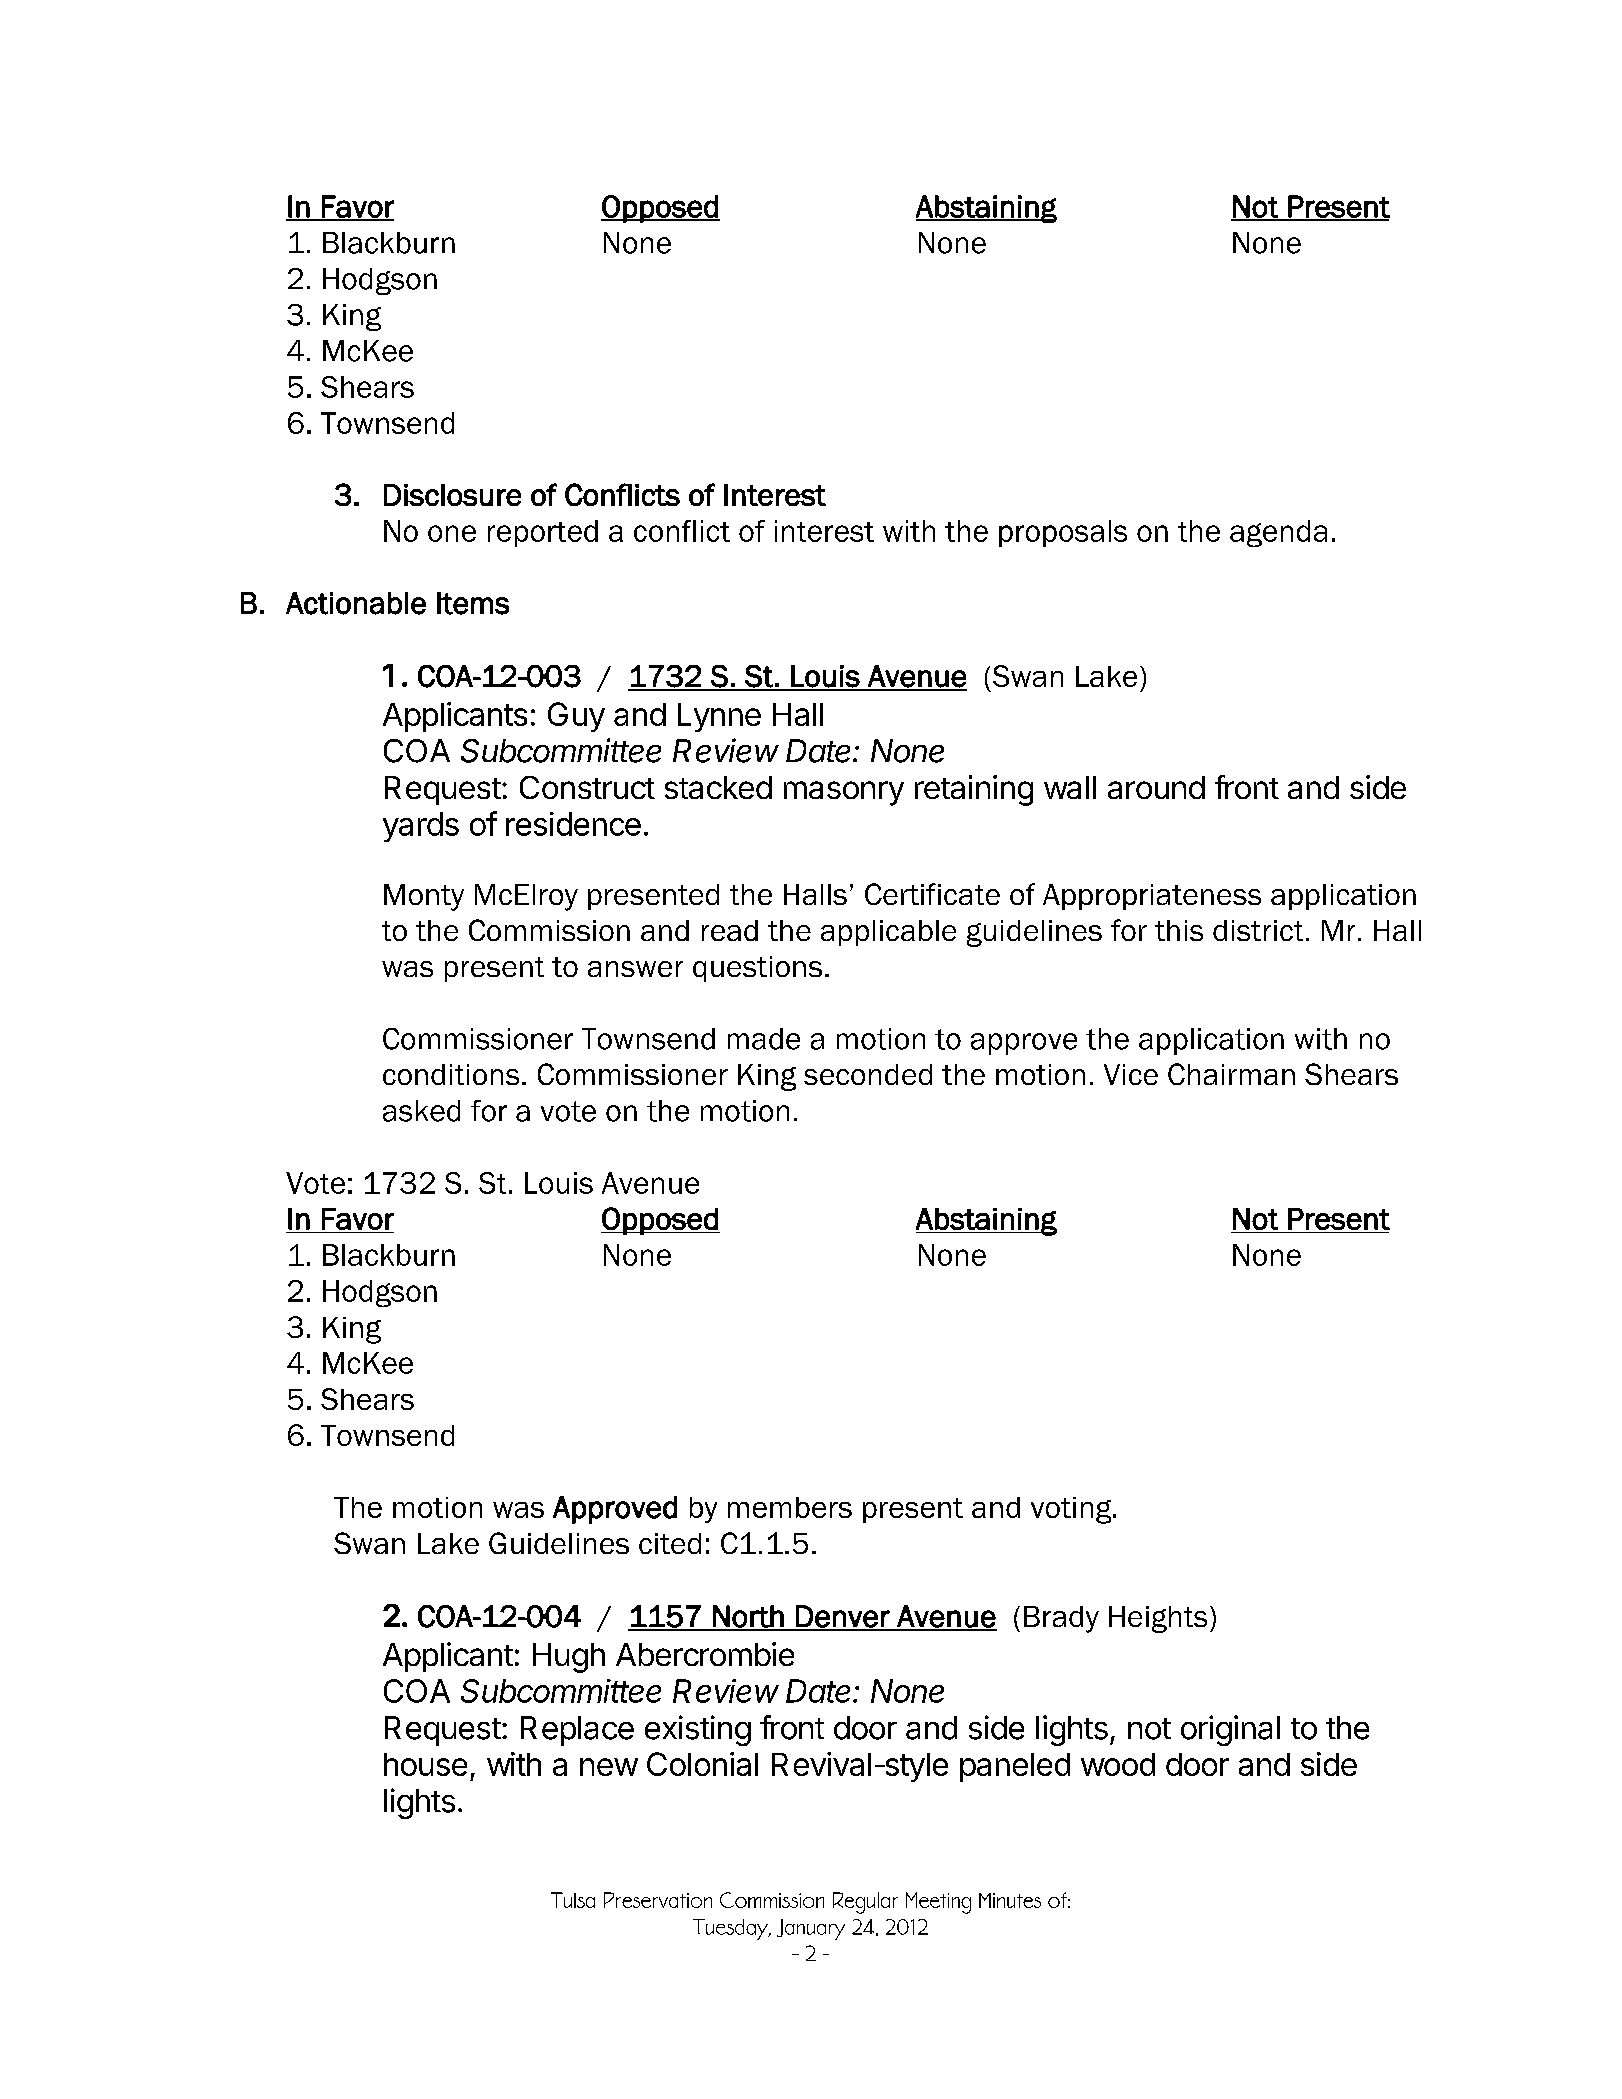  Describe the element at coordinates (452, 495) in the page. I see `Disclosure` at that location.
